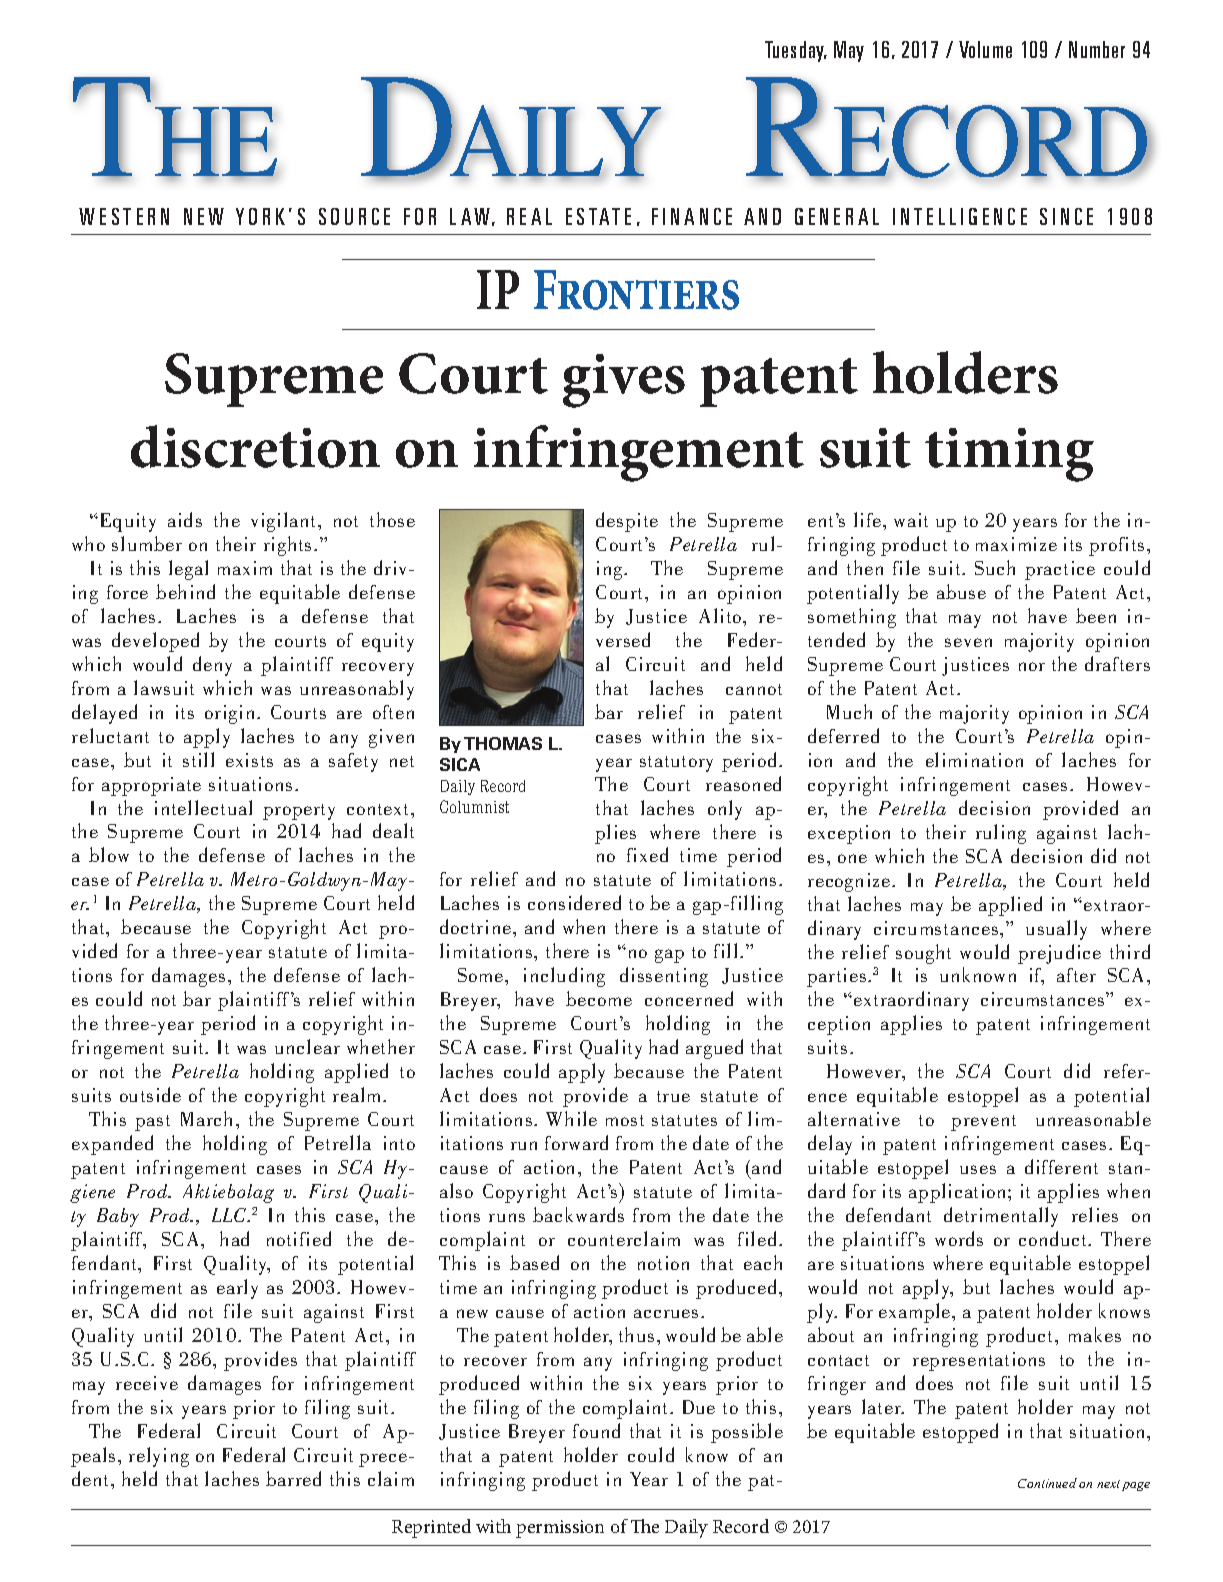 This image has height=1582, width=1223. I want to click on discretion, so click(255, 446).
